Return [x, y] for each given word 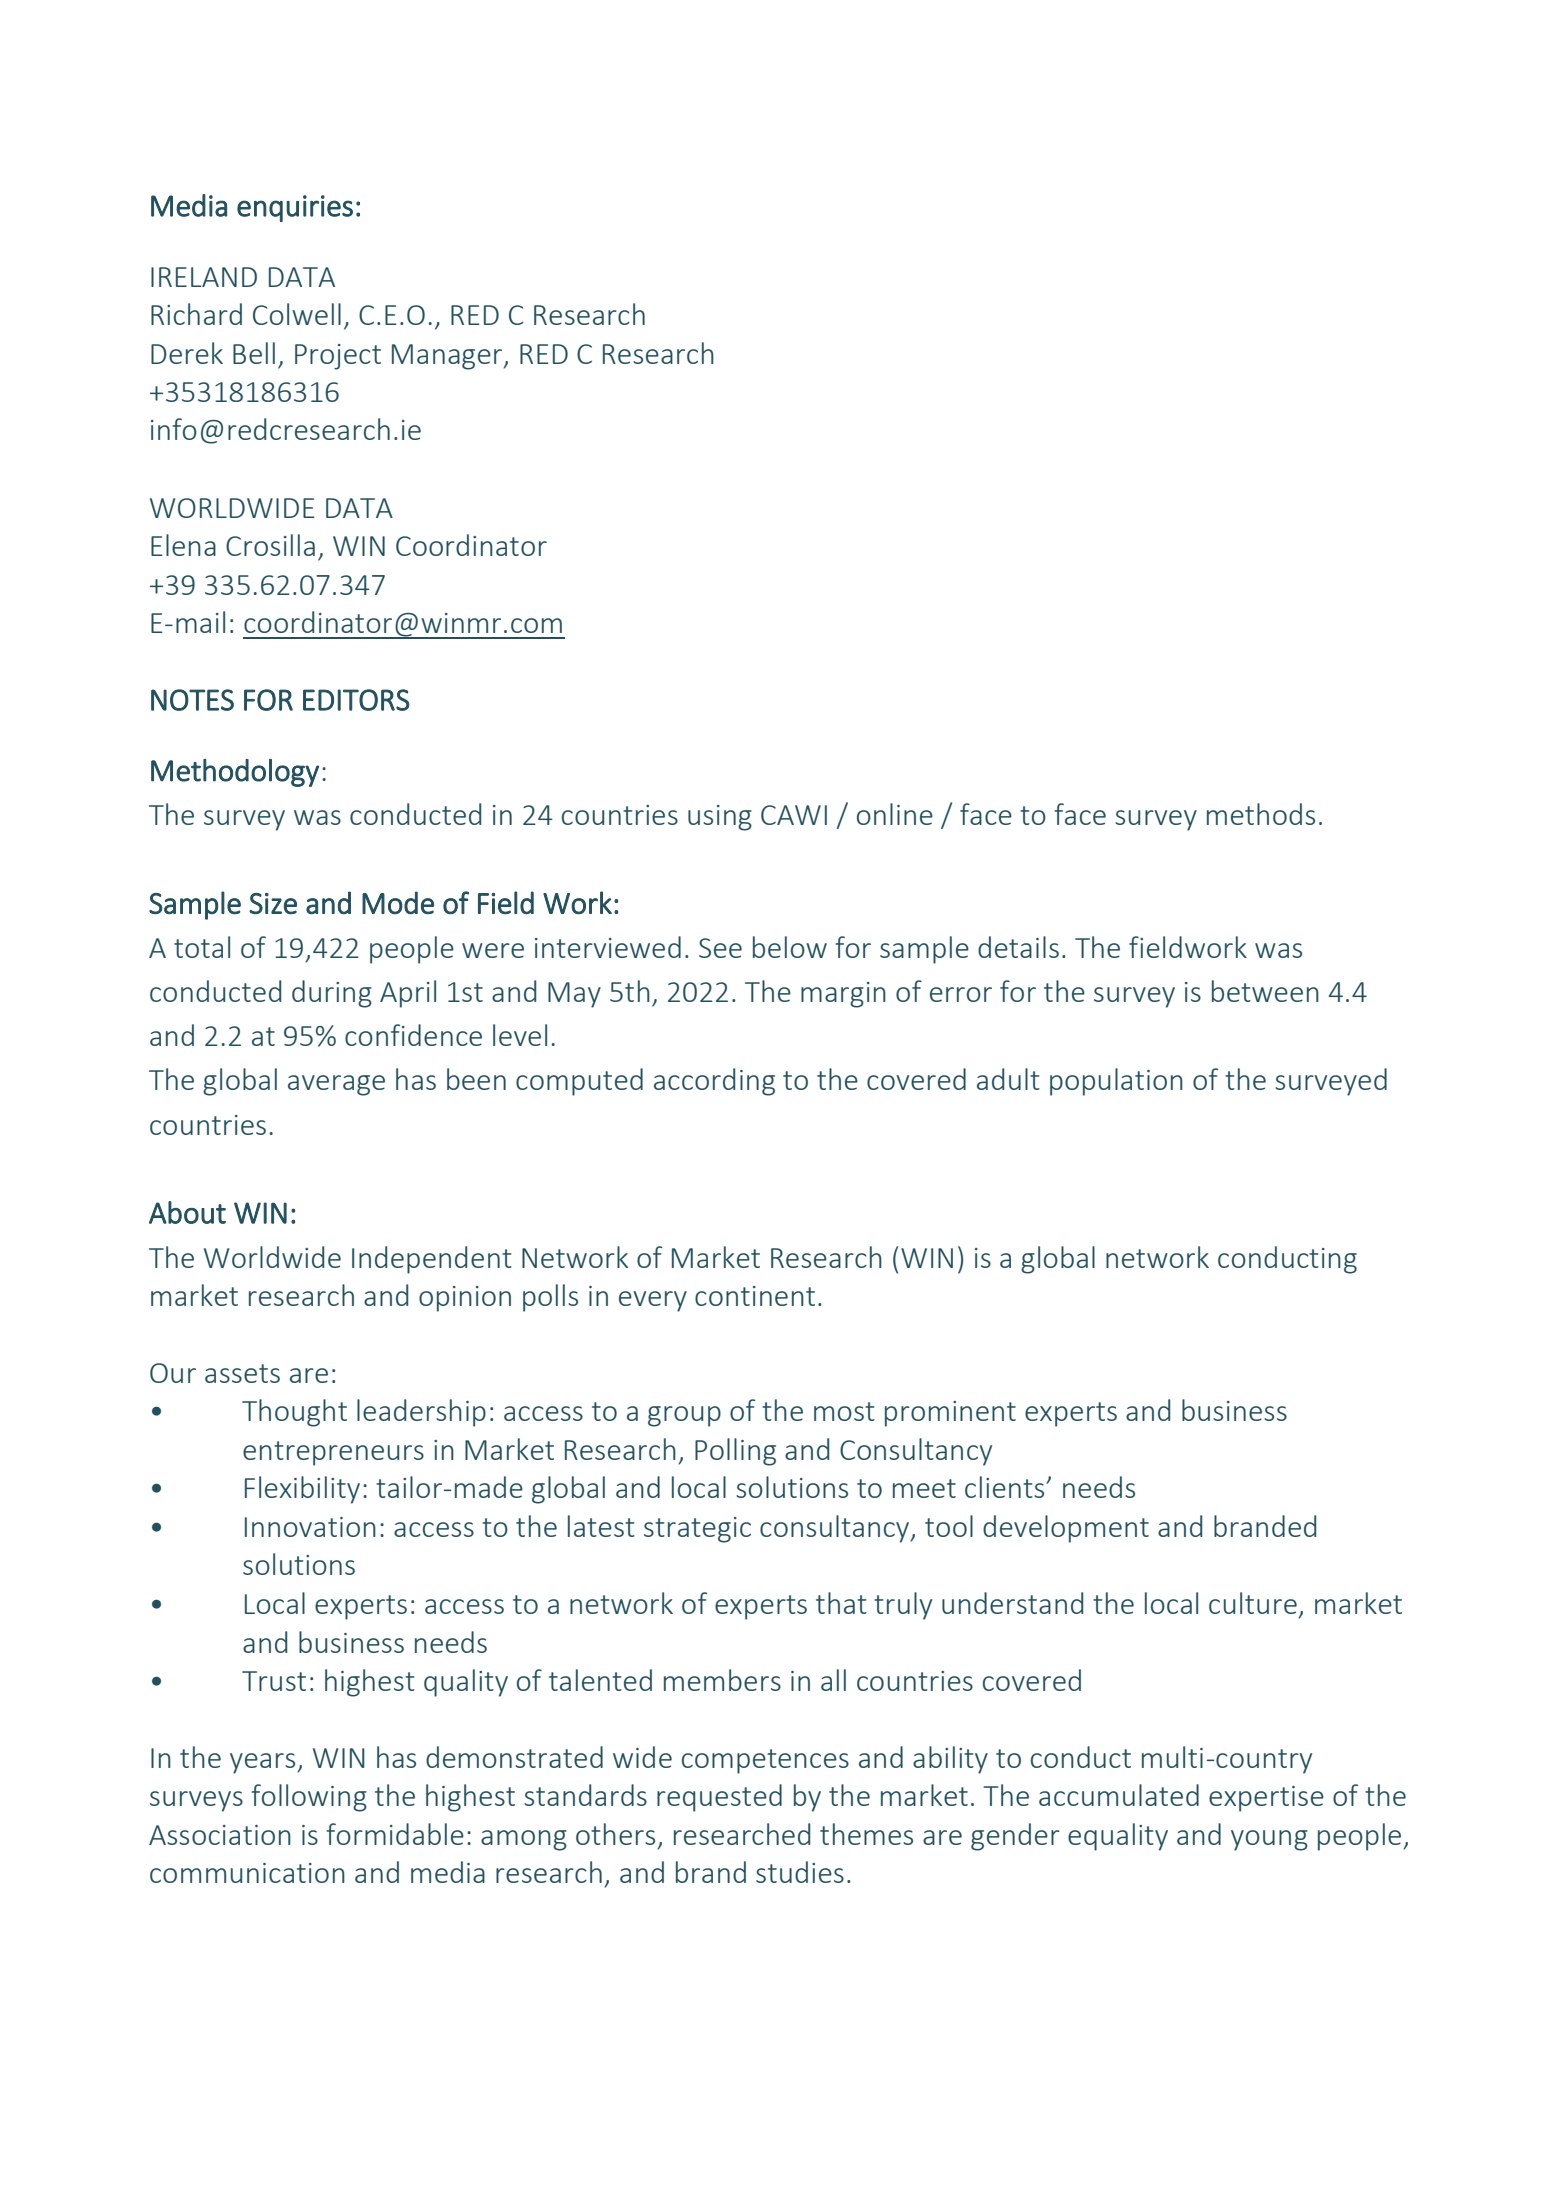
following [309, 1798]
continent [755, 1296]
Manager [448, 357]
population [1116, 1082]
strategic [697, 1530]
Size [273, 903]
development [1066, 1529]
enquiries [295, 208]
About [187, 1212]
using [720, 818]
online [895, 814]
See [720, 948]
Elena [183, 545]
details [1018, 947]
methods [1261, 814]
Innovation [310, 1527]
